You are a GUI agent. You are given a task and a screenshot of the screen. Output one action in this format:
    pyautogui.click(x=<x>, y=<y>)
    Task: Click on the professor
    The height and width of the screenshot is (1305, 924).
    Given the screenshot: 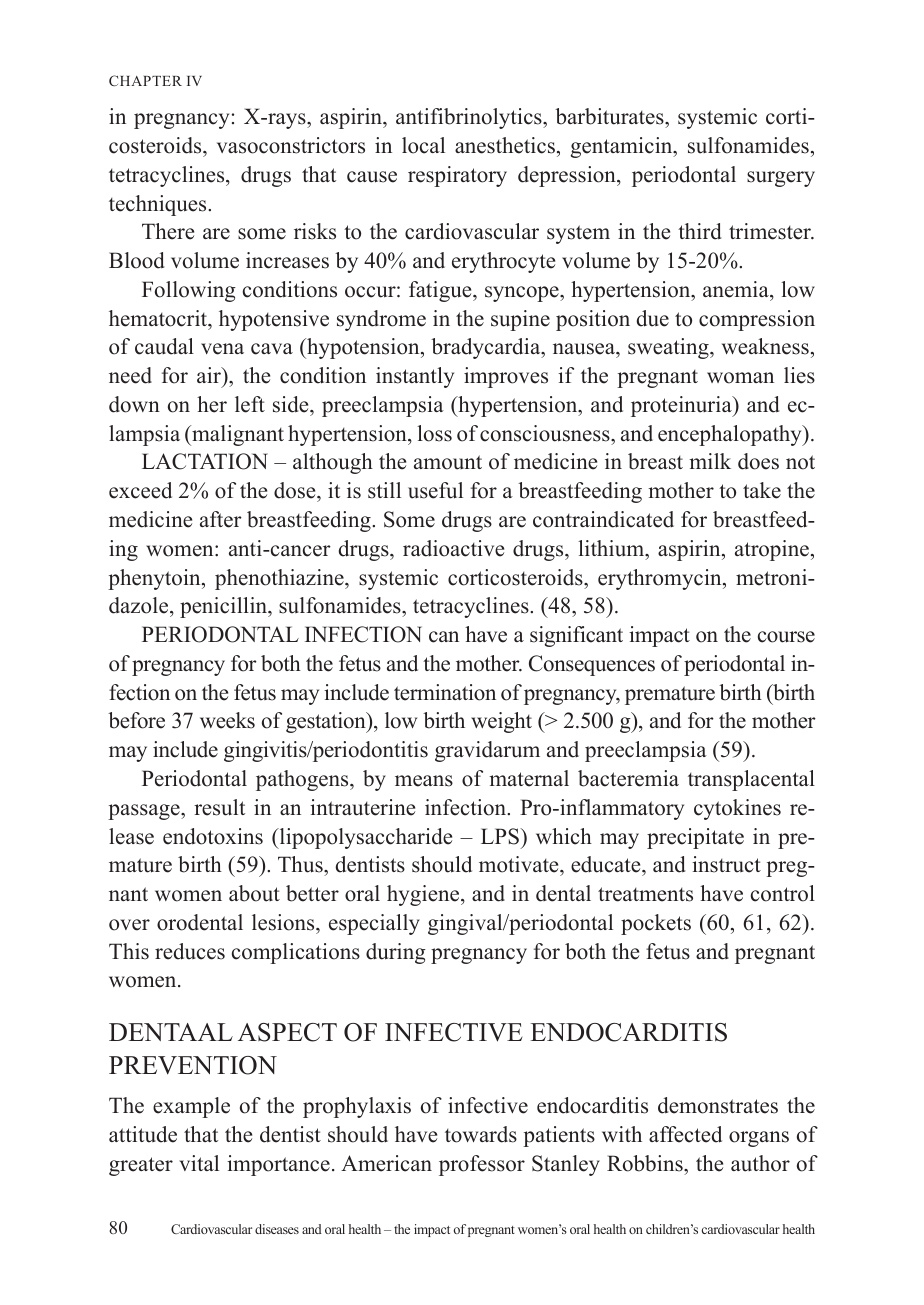 What is the action you would take?
    pyautogui.click(x=482, y=1165)
